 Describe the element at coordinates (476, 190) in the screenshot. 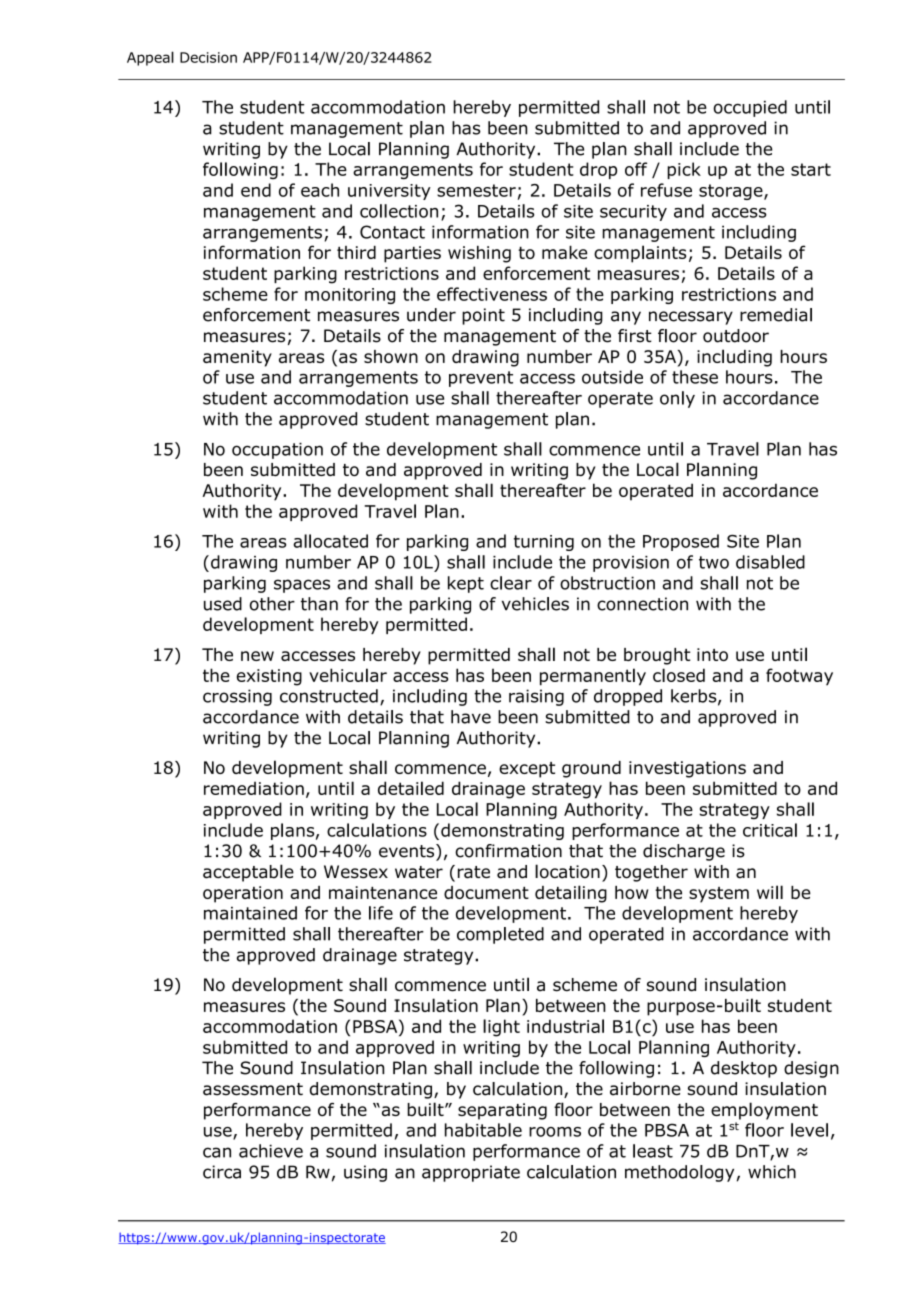

I see `semester` at that location.
